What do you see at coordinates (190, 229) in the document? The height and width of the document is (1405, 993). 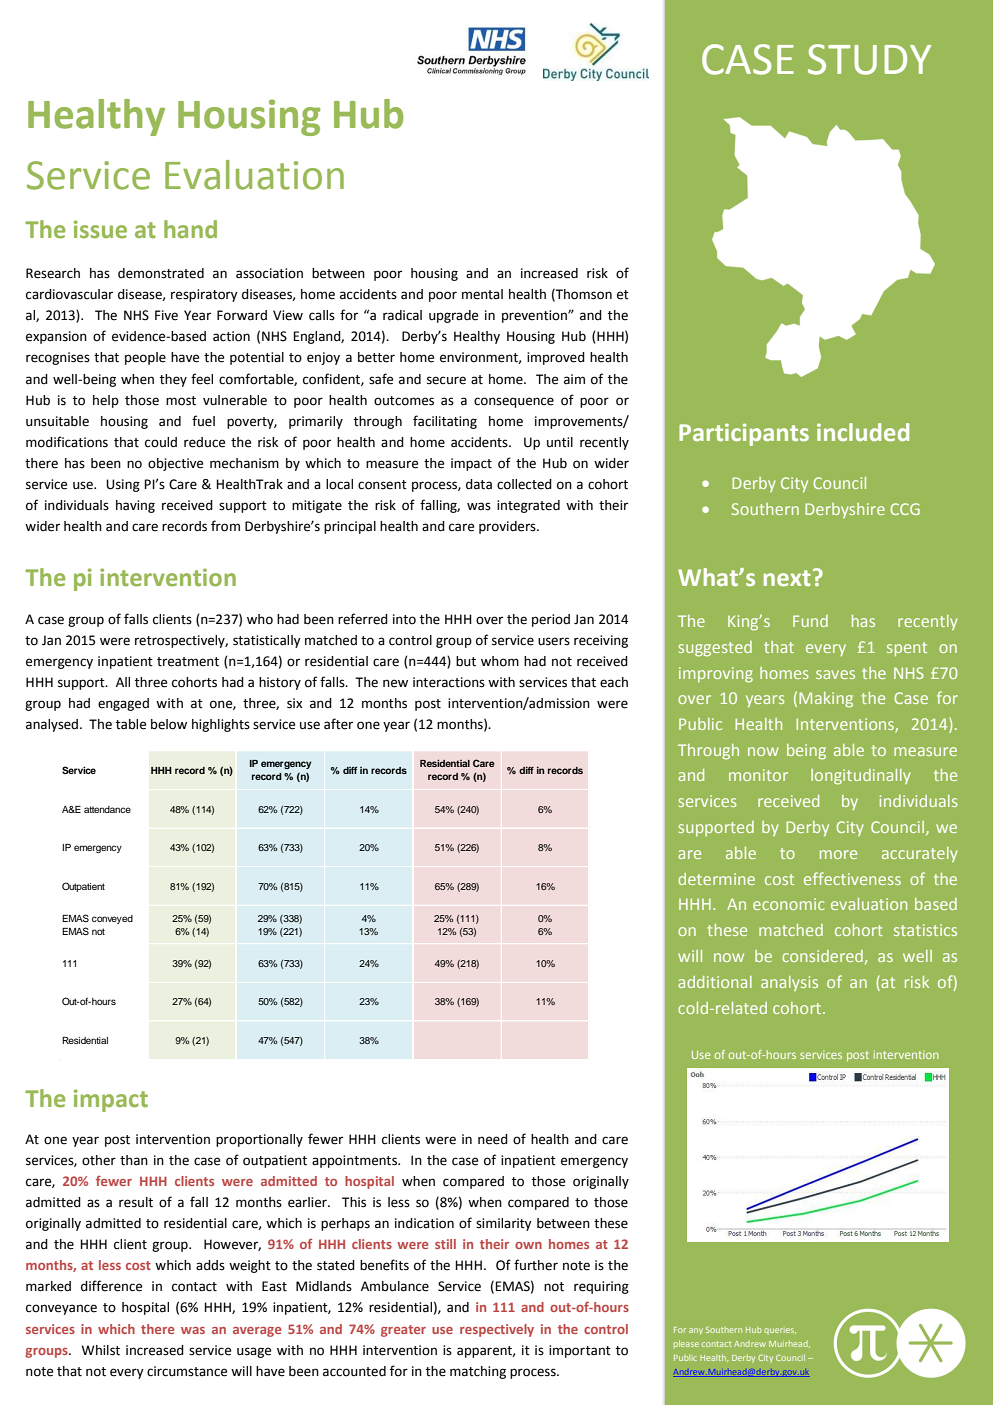 I see `hand` at bounding box center [190, 229].
